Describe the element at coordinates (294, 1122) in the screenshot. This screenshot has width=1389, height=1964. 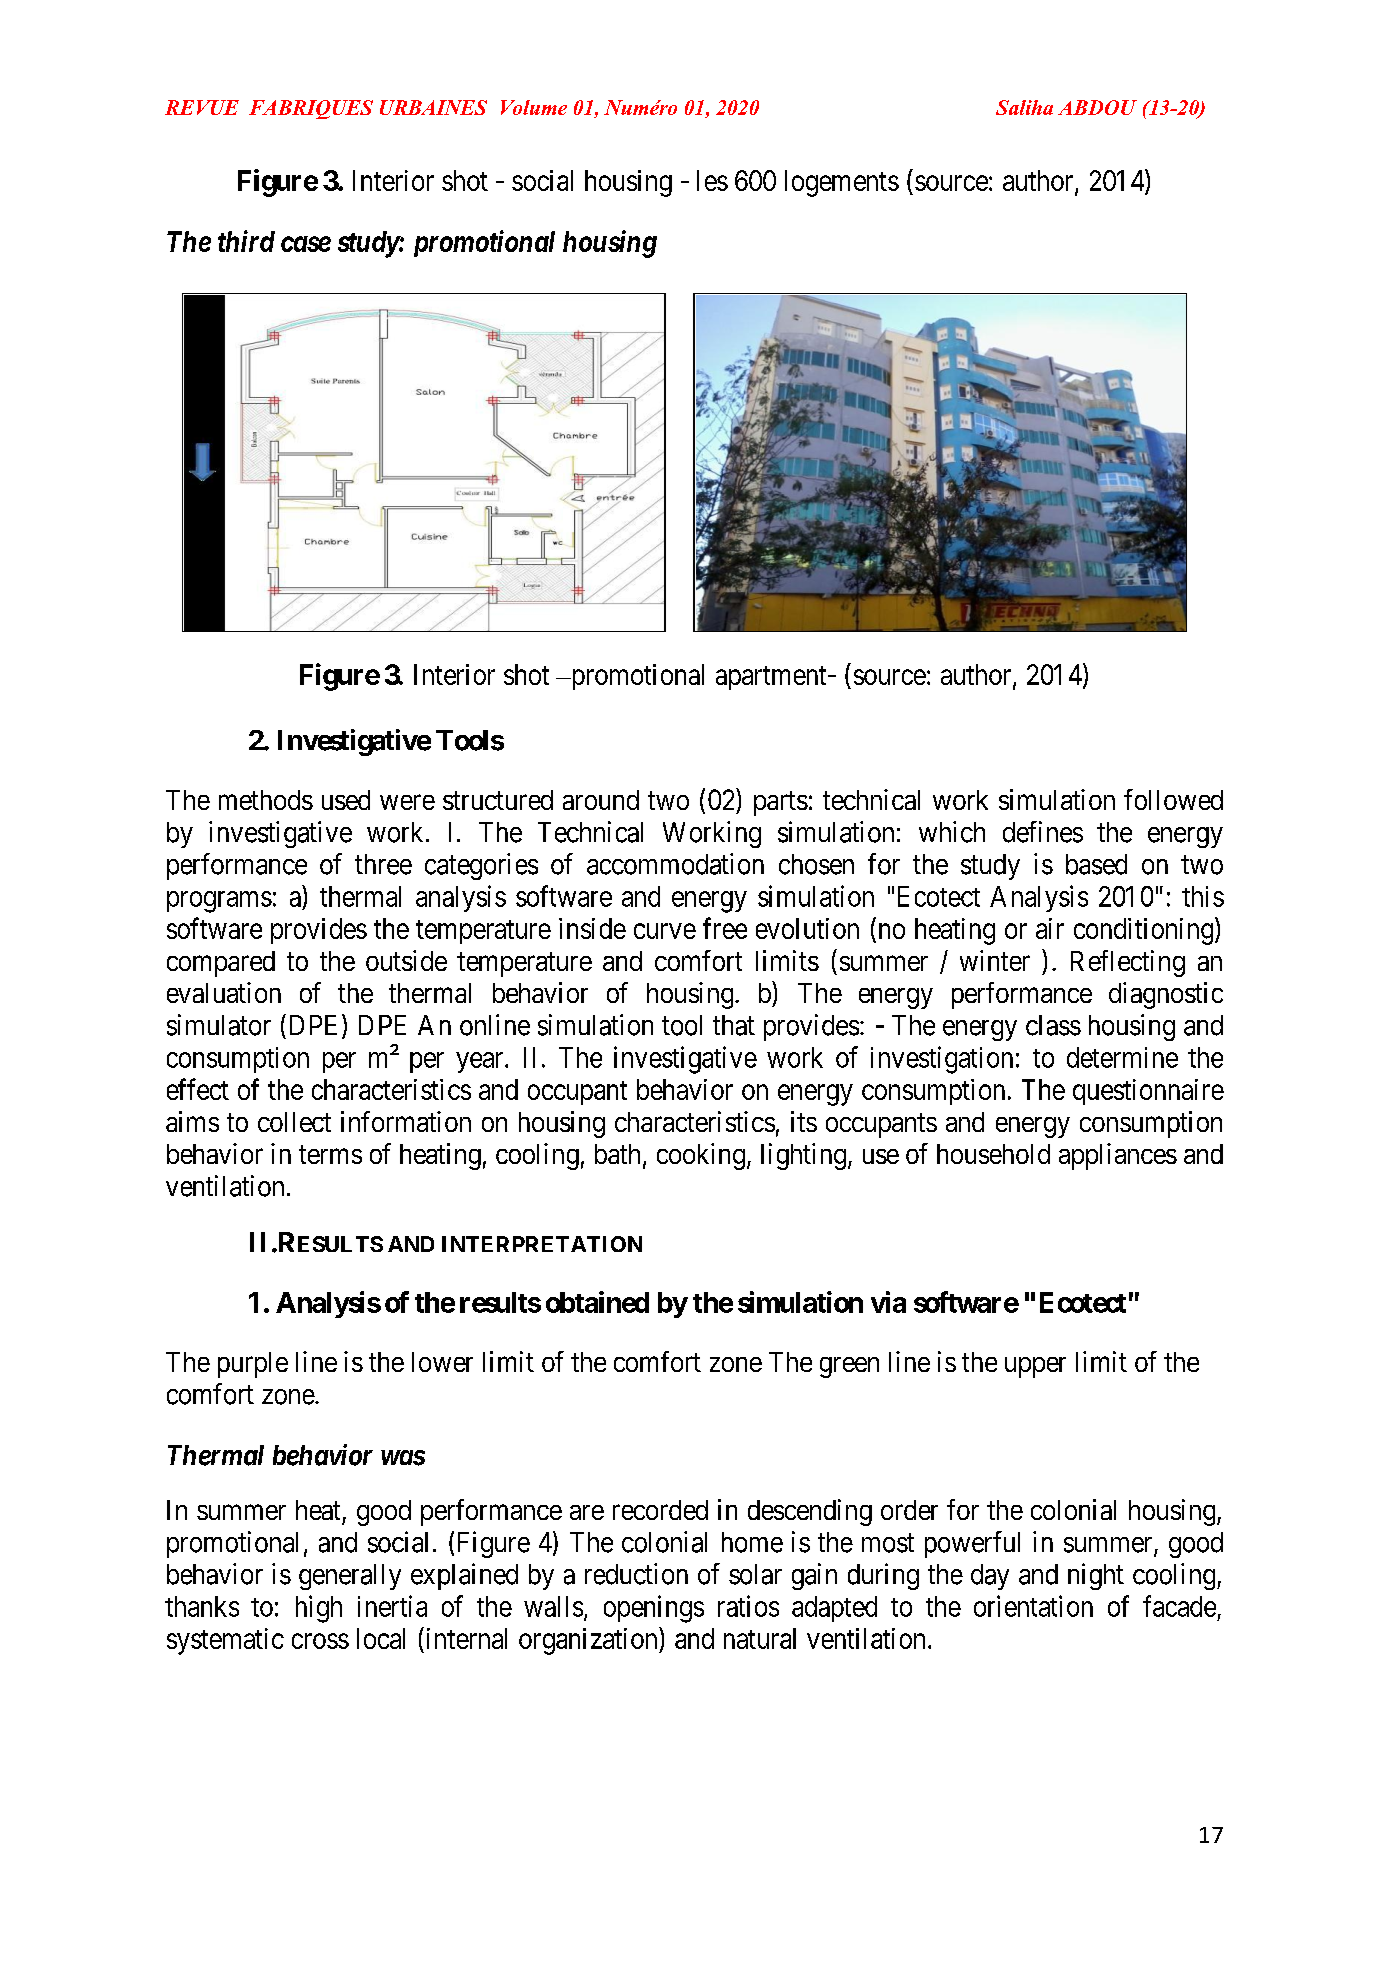
I see `collect` at that location.
